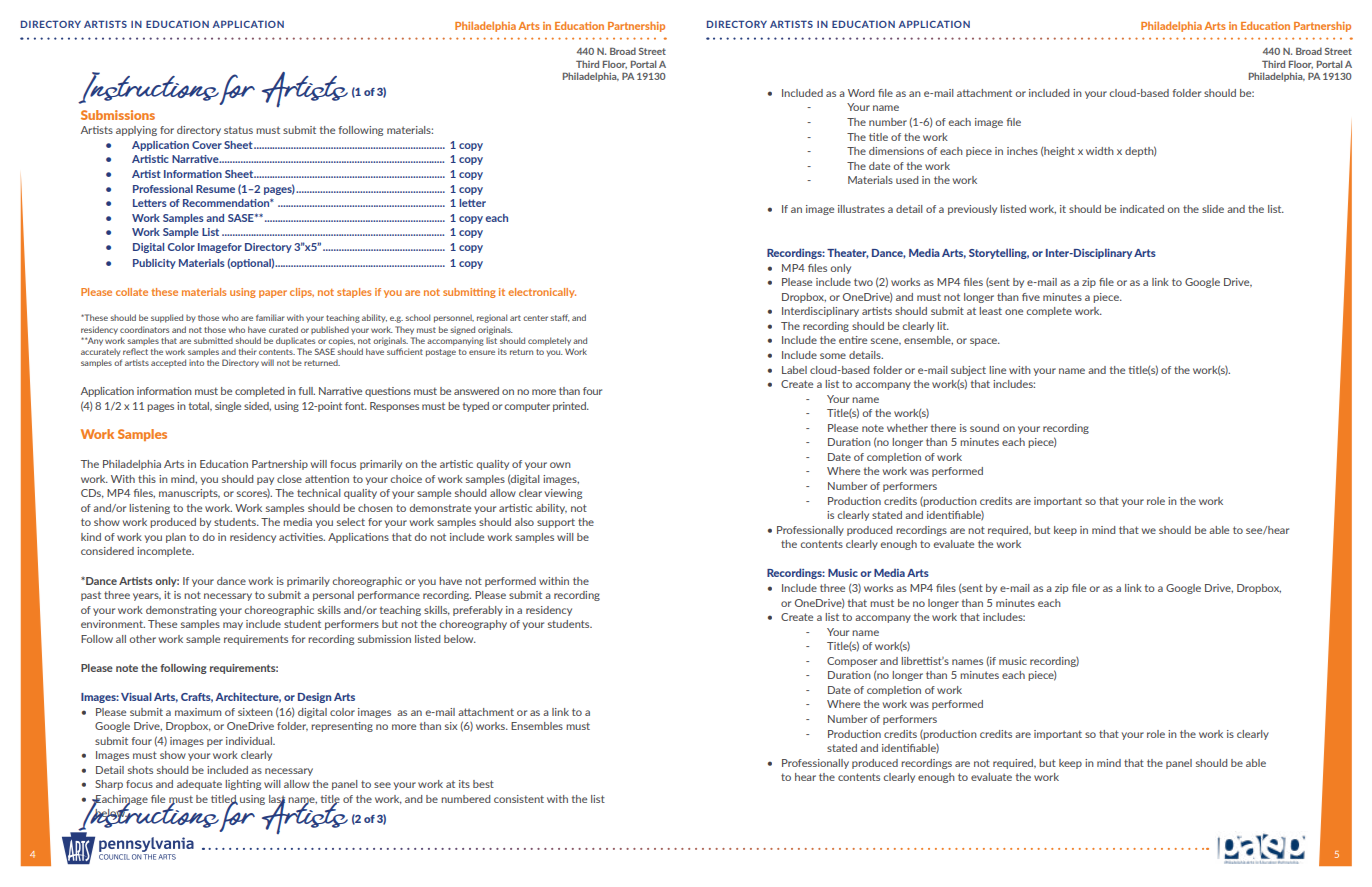 Image resolution: width=1372 pixels, height=887 pixels. What do you see at coordinates (861, 93) in the screenshot?
I see `Word` at bounding box center [861, 93].
